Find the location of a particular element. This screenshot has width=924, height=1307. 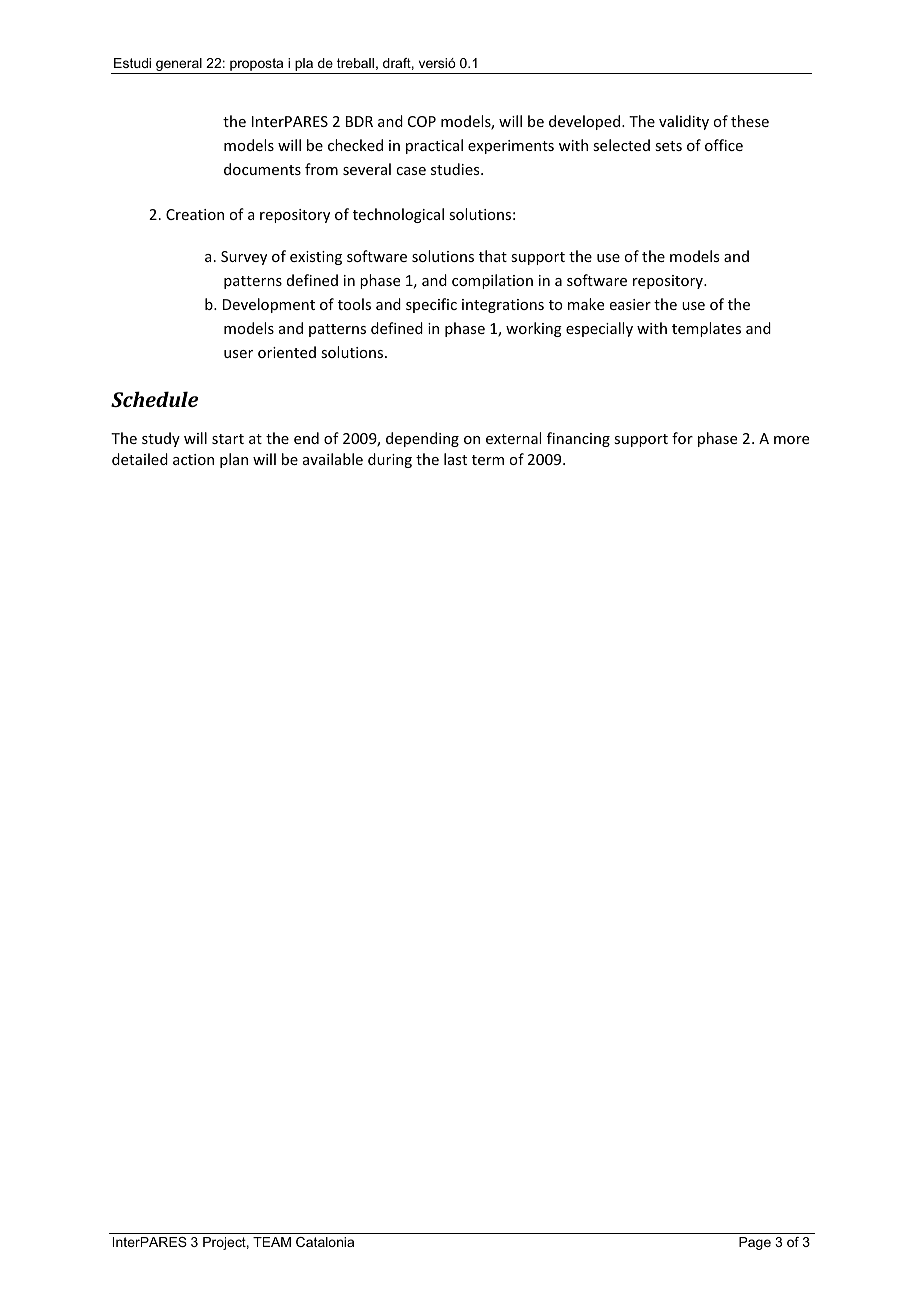

plan is located at coordinates (234, 460).
